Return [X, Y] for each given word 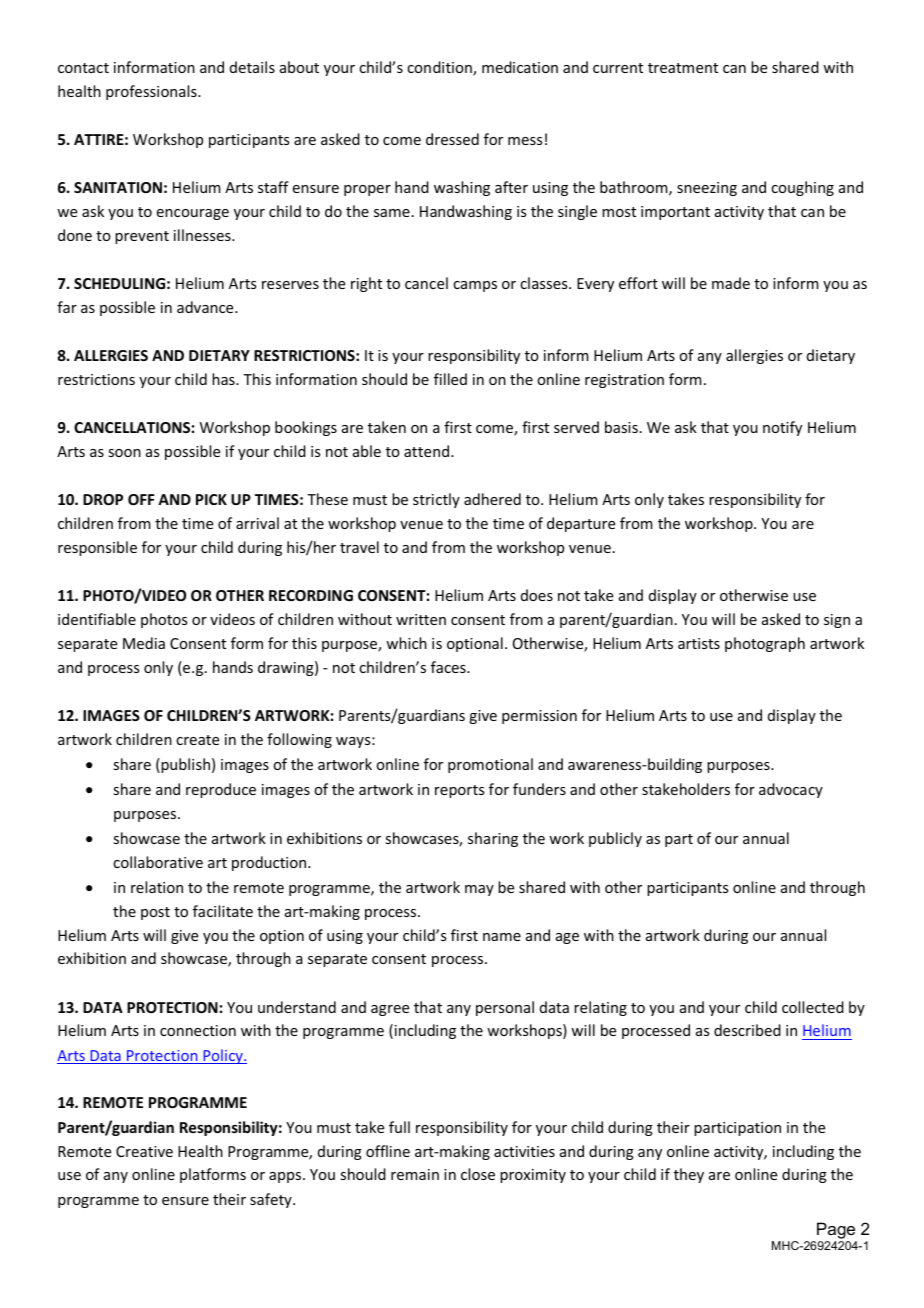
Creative [144, 1151]
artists [699, 643]
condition [440, 68]
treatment [683, 68]
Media [144, 643]
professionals [152, 92]
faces [449, 667]
